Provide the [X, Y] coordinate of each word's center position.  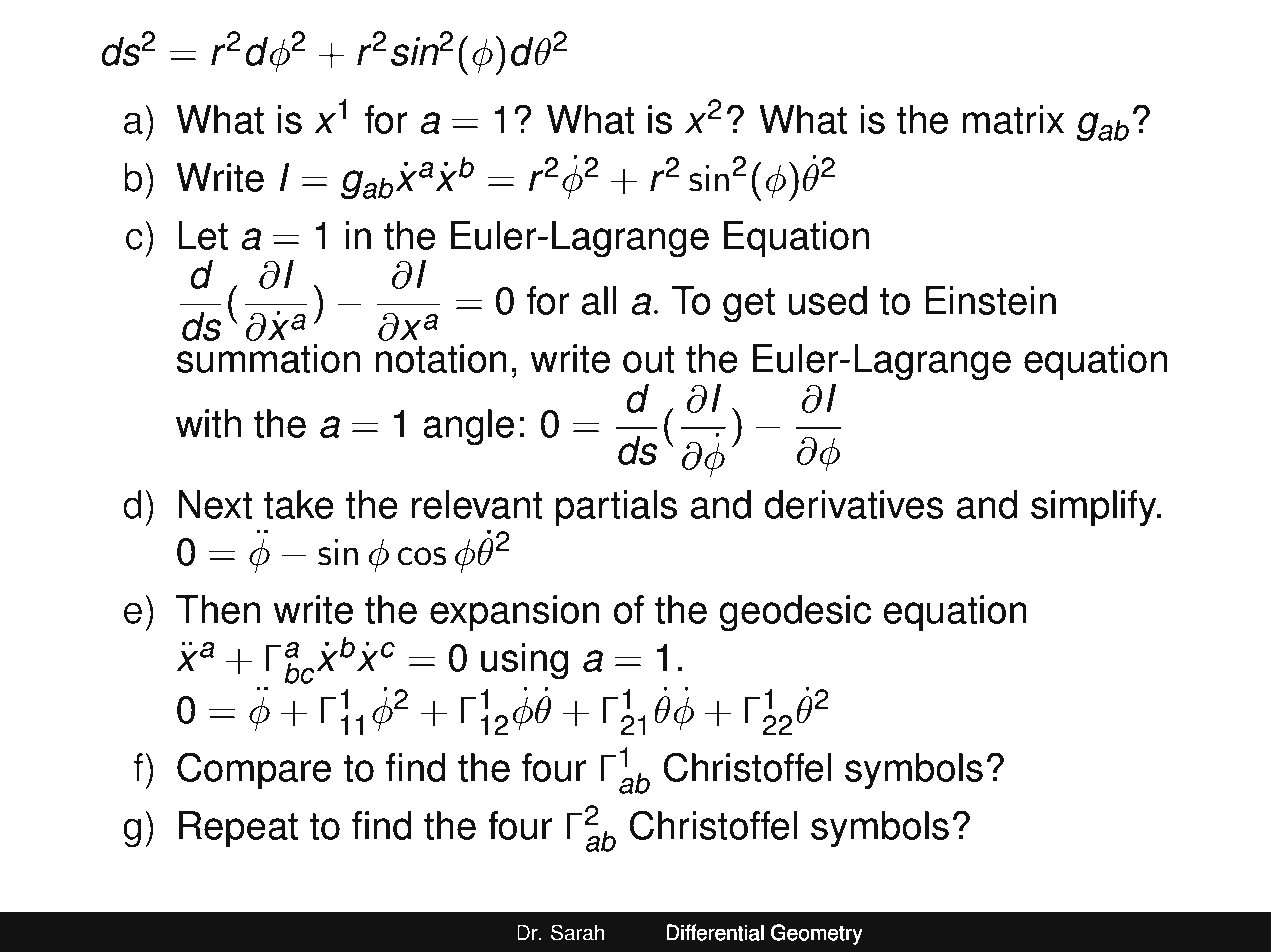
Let [203, 235]
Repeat [238, 829]
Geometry [816, 934]
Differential [715, 933]
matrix [1013, 119]
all [599, 300]
